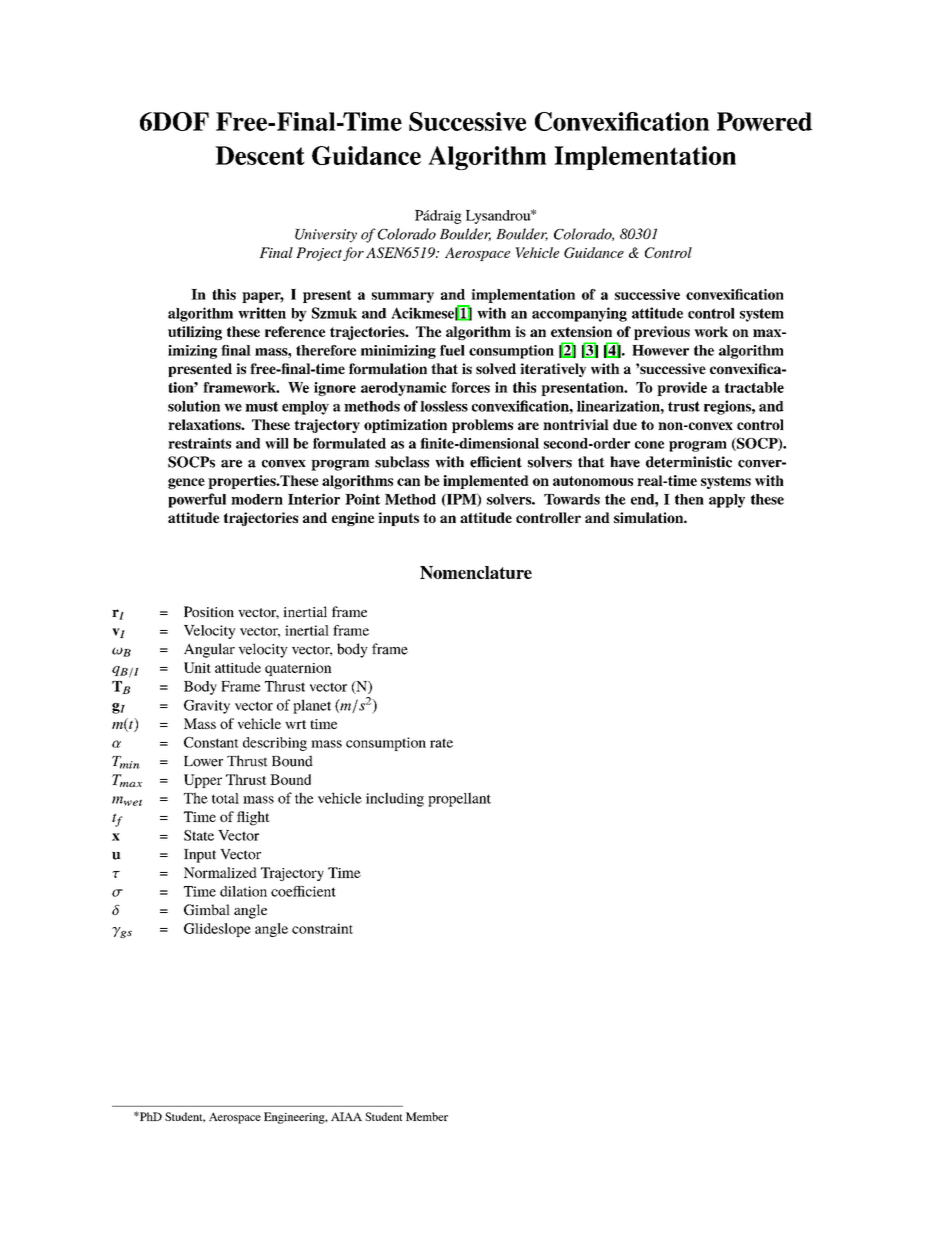 This page has width=952, height=1233. Describe the element at coordinates (261, 406) in the page. I see `must` at that location.
